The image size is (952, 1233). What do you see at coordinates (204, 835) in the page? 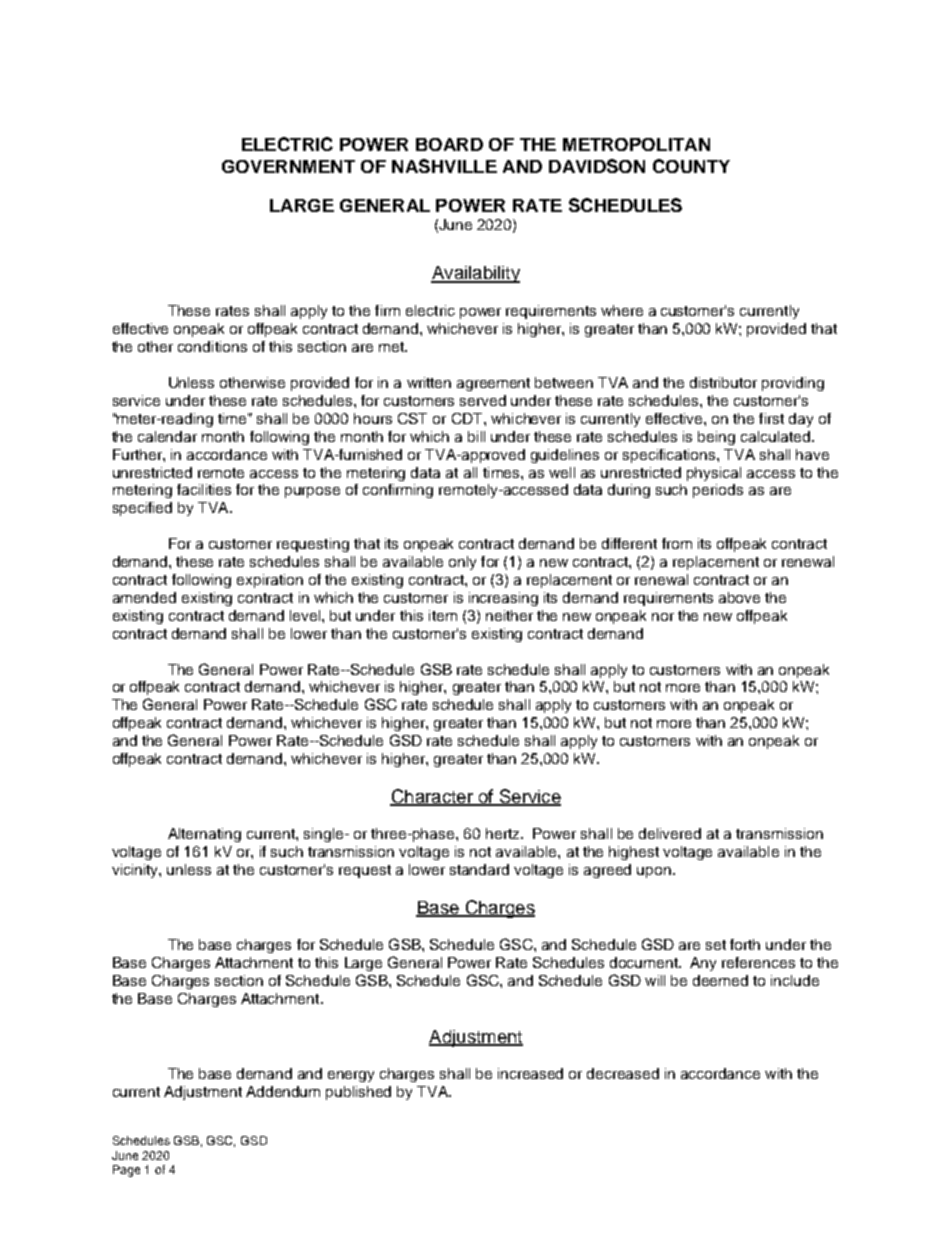
I see `Alternating` at bounding box center [204, 835].
